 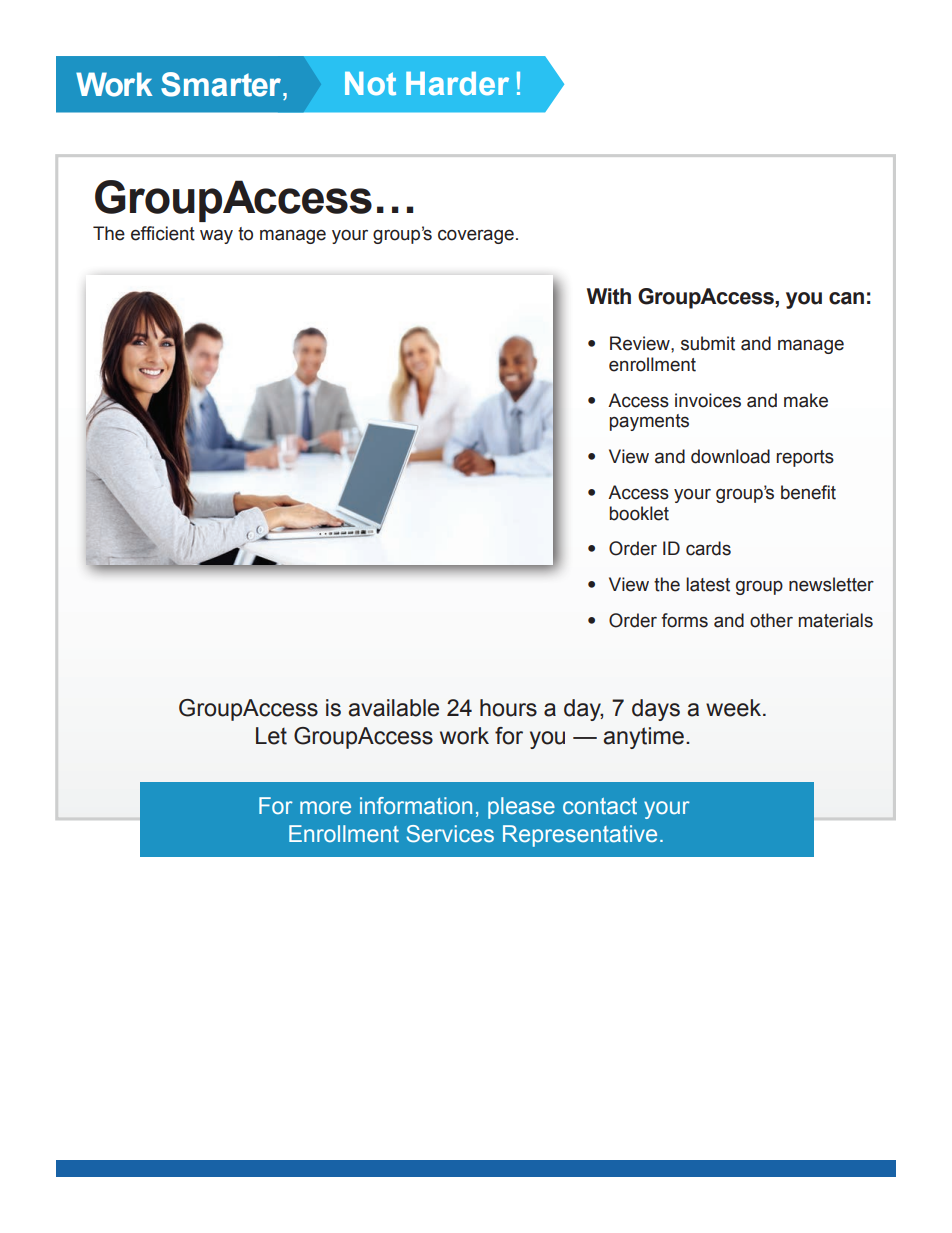 I want to click on make, so click(x=806, y=400).
